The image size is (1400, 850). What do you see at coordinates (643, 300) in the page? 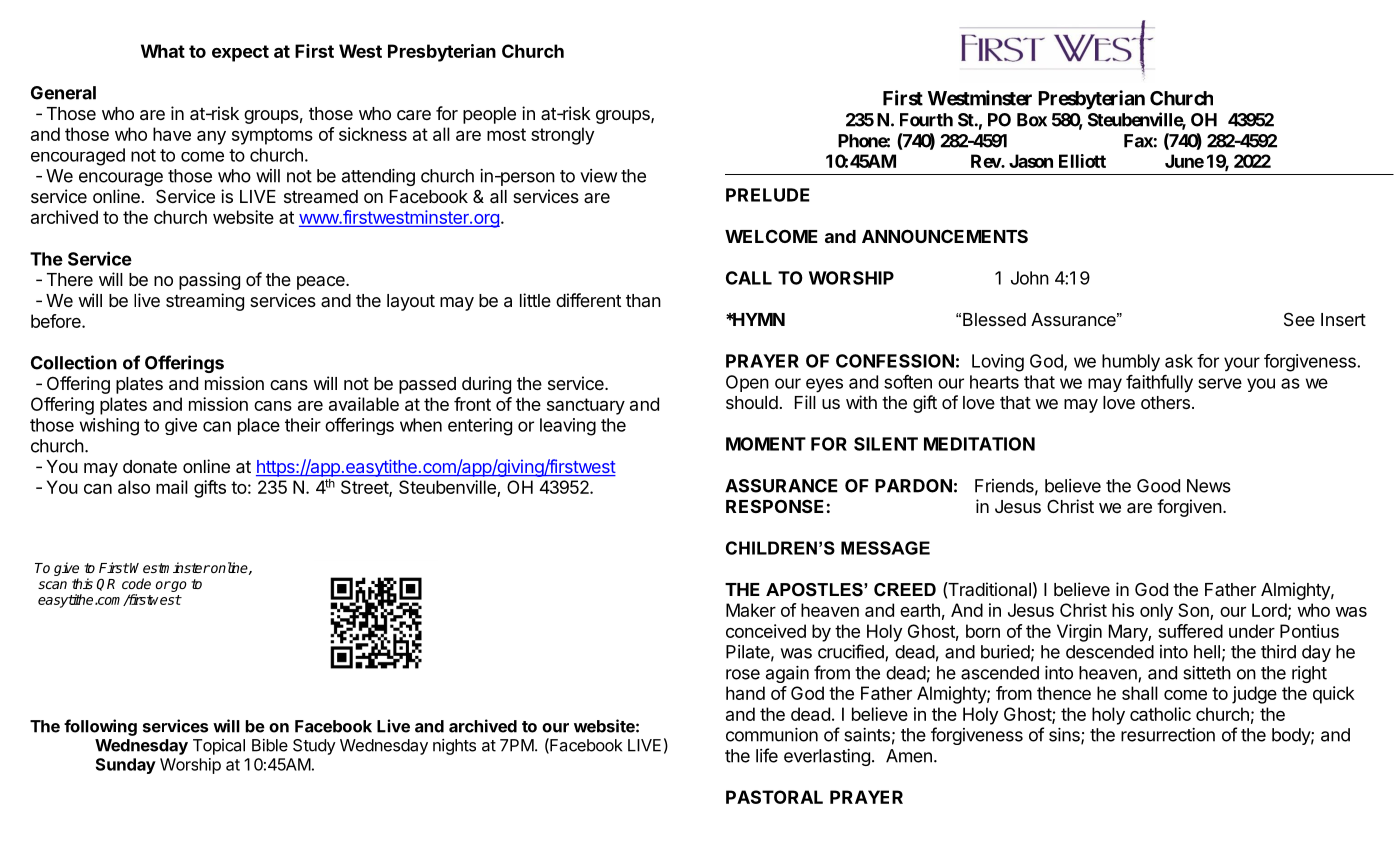
I see `than` at bounding box center [643, 300].
